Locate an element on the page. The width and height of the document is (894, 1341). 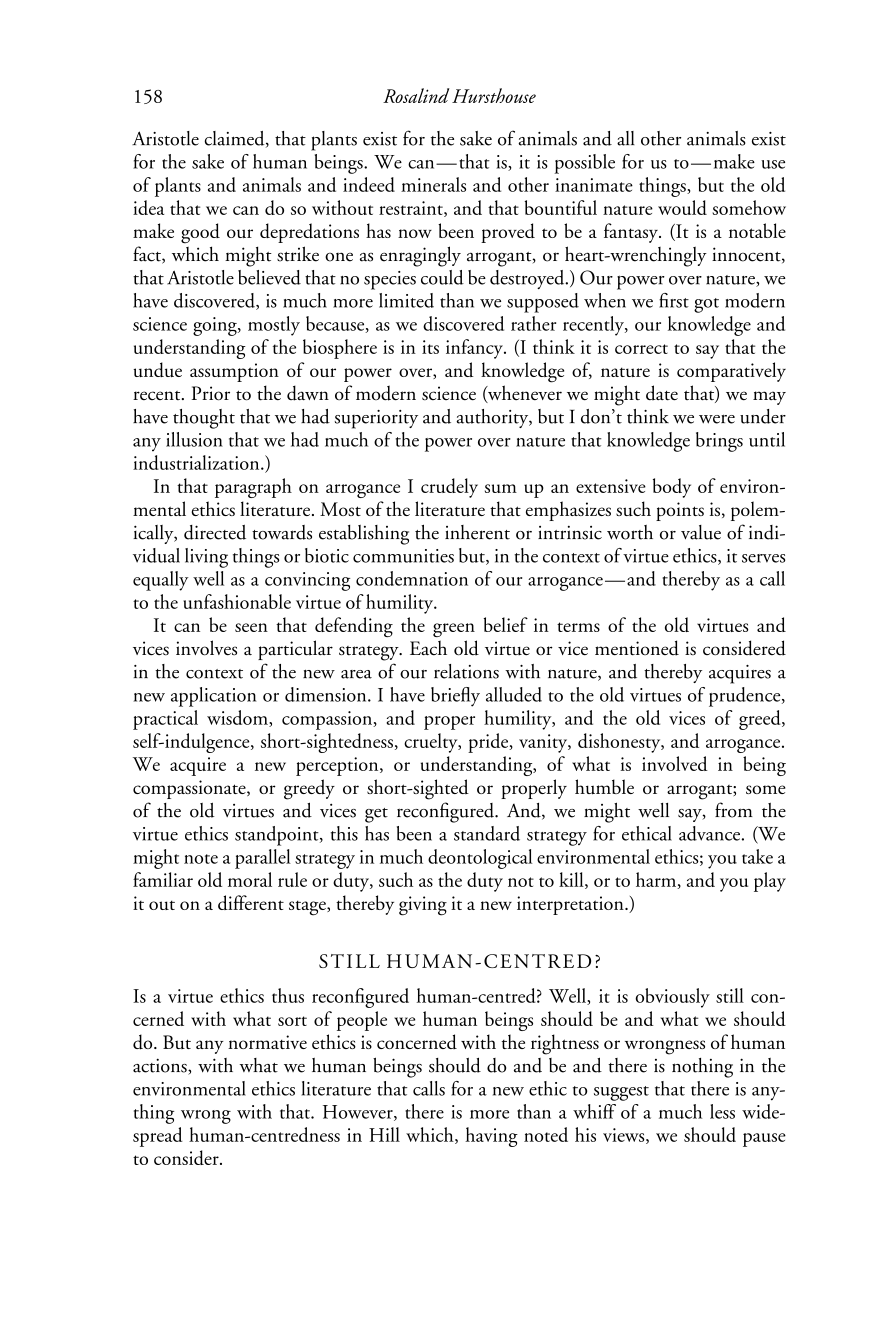
green is located at coordinates (454, 630).
